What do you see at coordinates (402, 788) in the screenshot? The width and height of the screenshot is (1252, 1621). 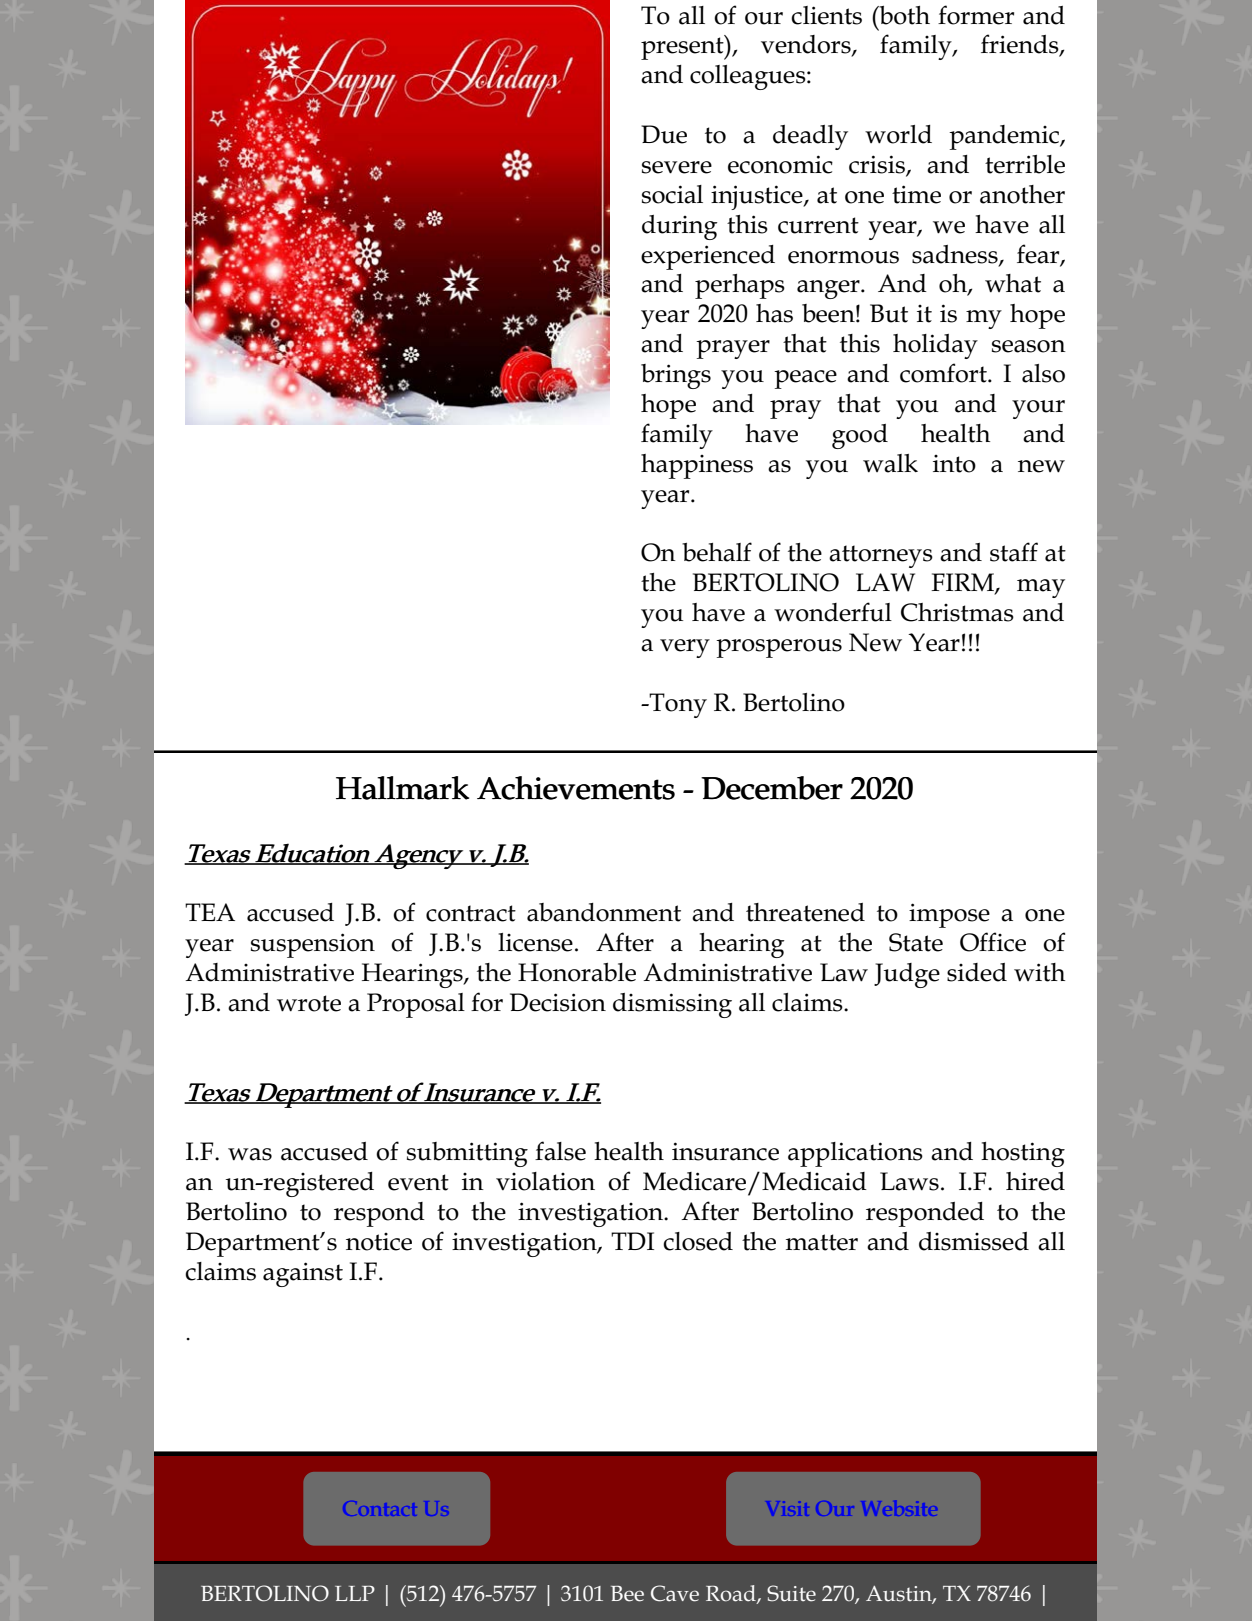 I see `Hallmark` at bounding box center [402, 788].
